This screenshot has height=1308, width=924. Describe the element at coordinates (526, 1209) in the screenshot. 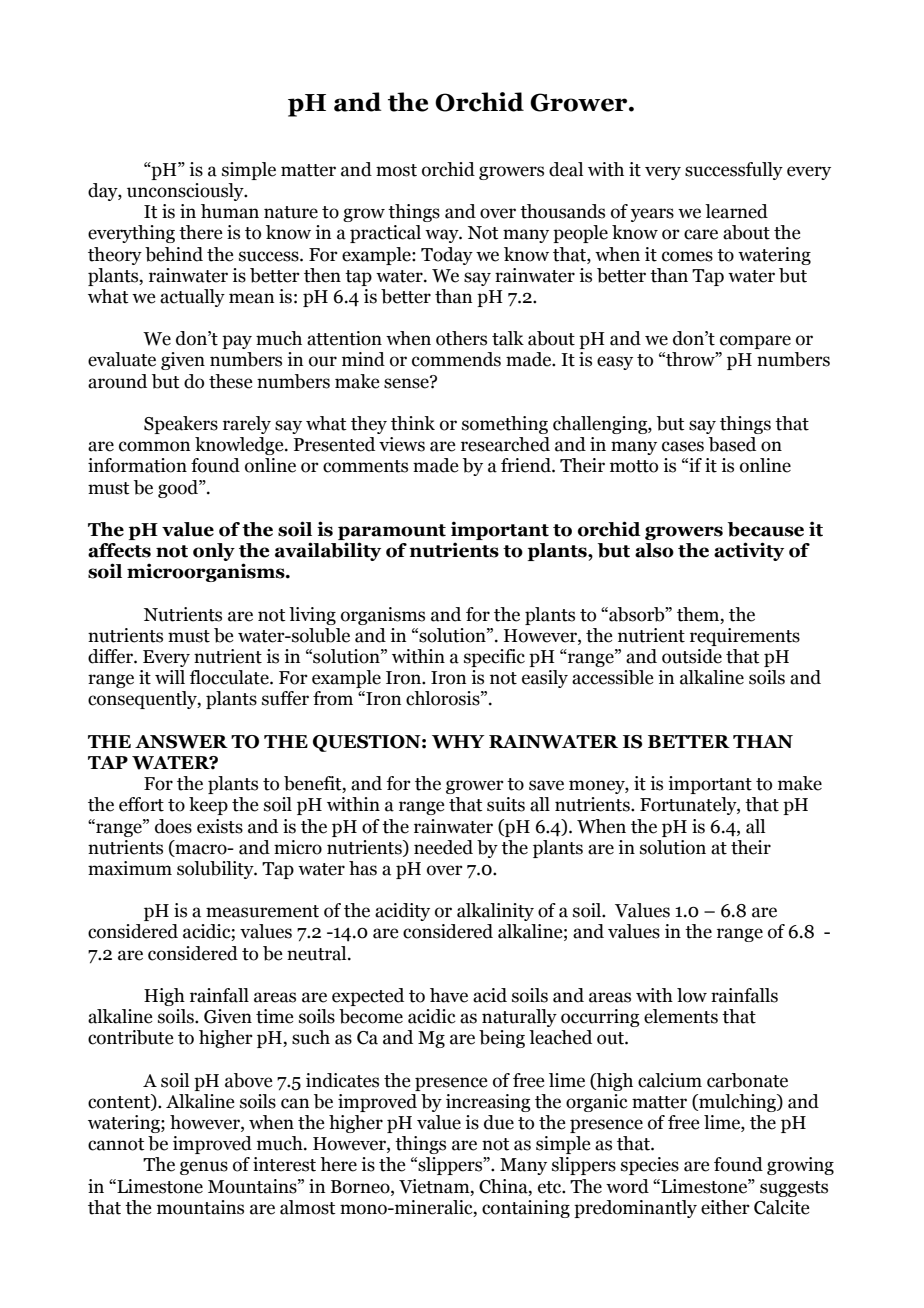

I see `containing` at that location.
